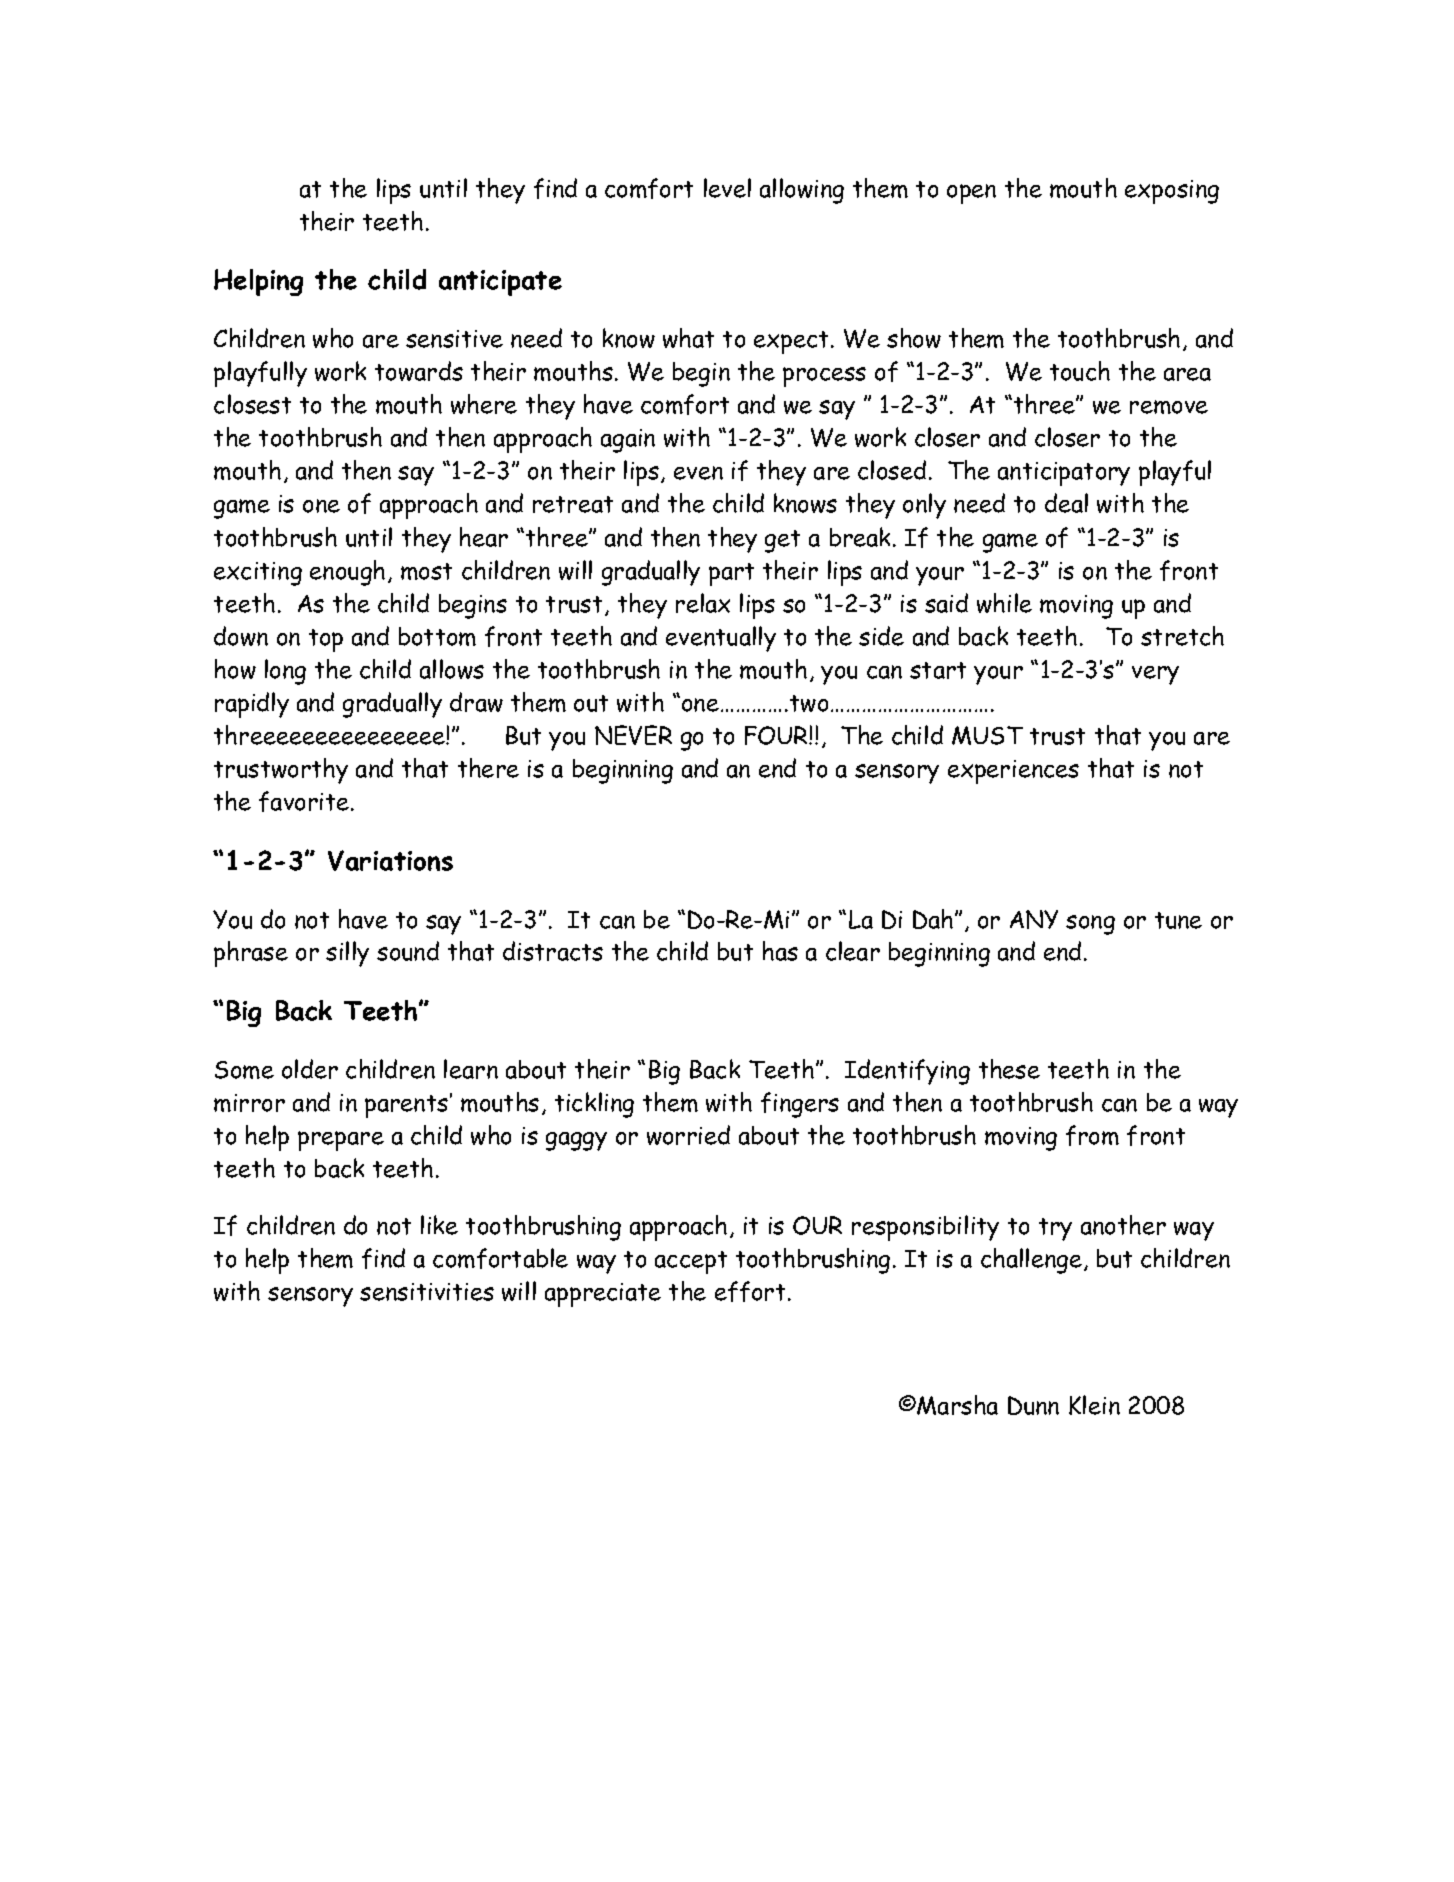 The height and width of the screenshot is (1882, 1454). Describe the element at coordinates (750, 1291) in the screenshot. I see `effort` at that location.
